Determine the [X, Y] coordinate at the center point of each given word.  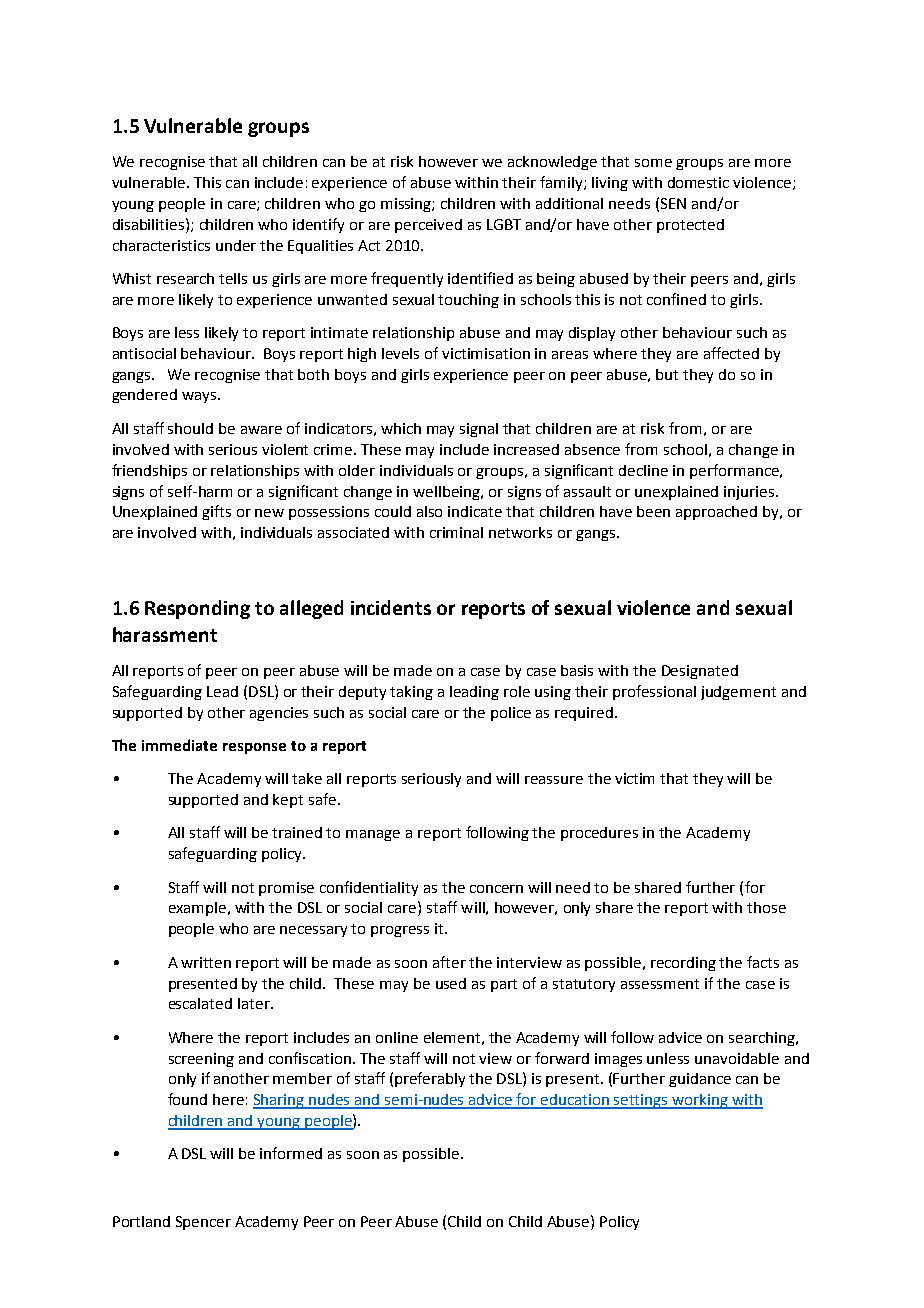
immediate [179, 745]
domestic [698, 182]
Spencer [203, 1223]
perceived [428, 226]
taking [411, 693]
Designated [700, 672]
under [236, 245]
